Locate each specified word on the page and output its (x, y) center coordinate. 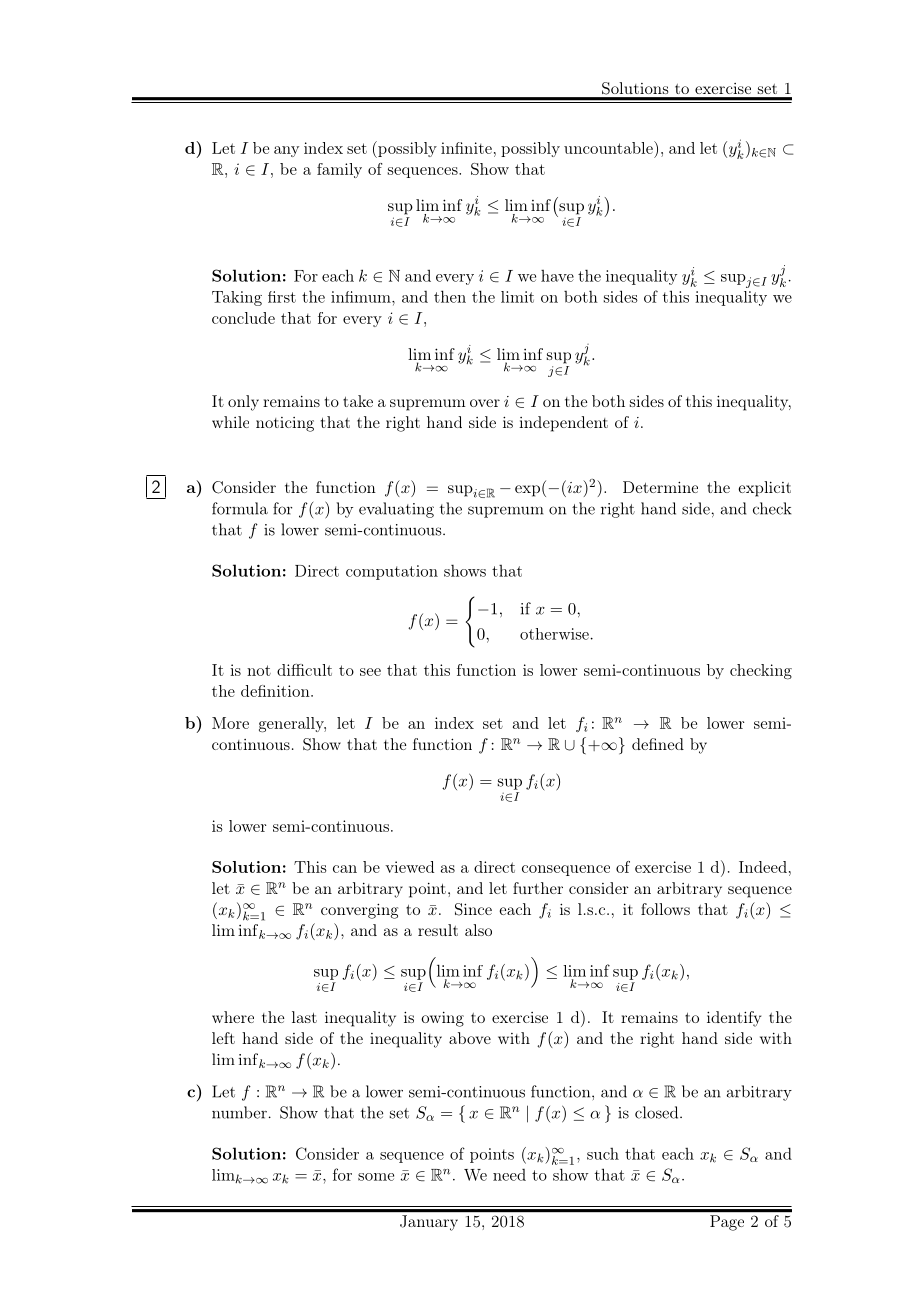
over (485, 403)
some (376, 1177)
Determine (660, 487)
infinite (466, 148)
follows (665, 909)
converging (359, 911)
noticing (285, 424)
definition (276, 691)
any (286, 151)
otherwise (554, 634)
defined (658, 744)
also (478, 930)
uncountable (609, 147)
